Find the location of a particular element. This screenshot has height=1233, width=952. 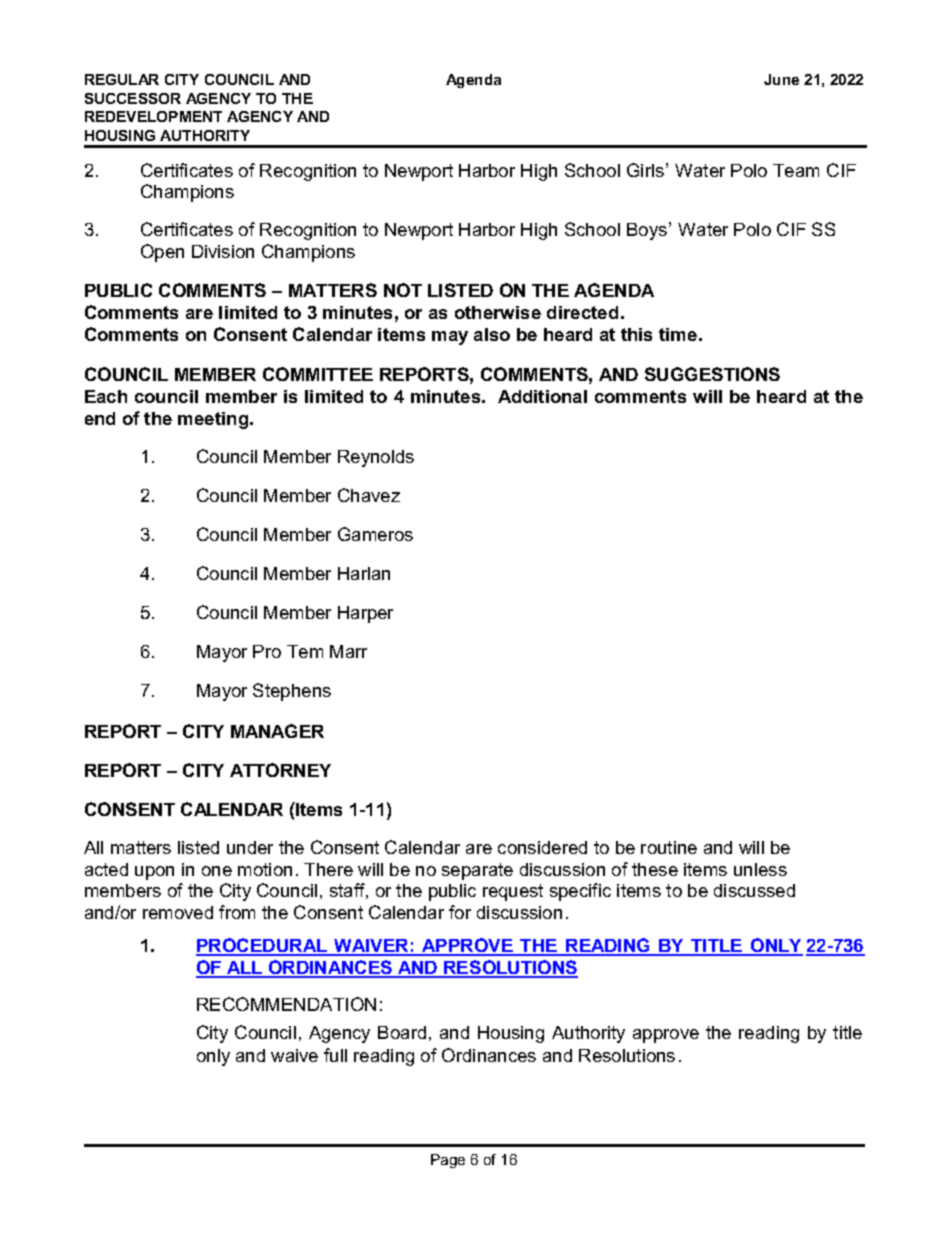

discussed is located at coordinates (754, 890).
